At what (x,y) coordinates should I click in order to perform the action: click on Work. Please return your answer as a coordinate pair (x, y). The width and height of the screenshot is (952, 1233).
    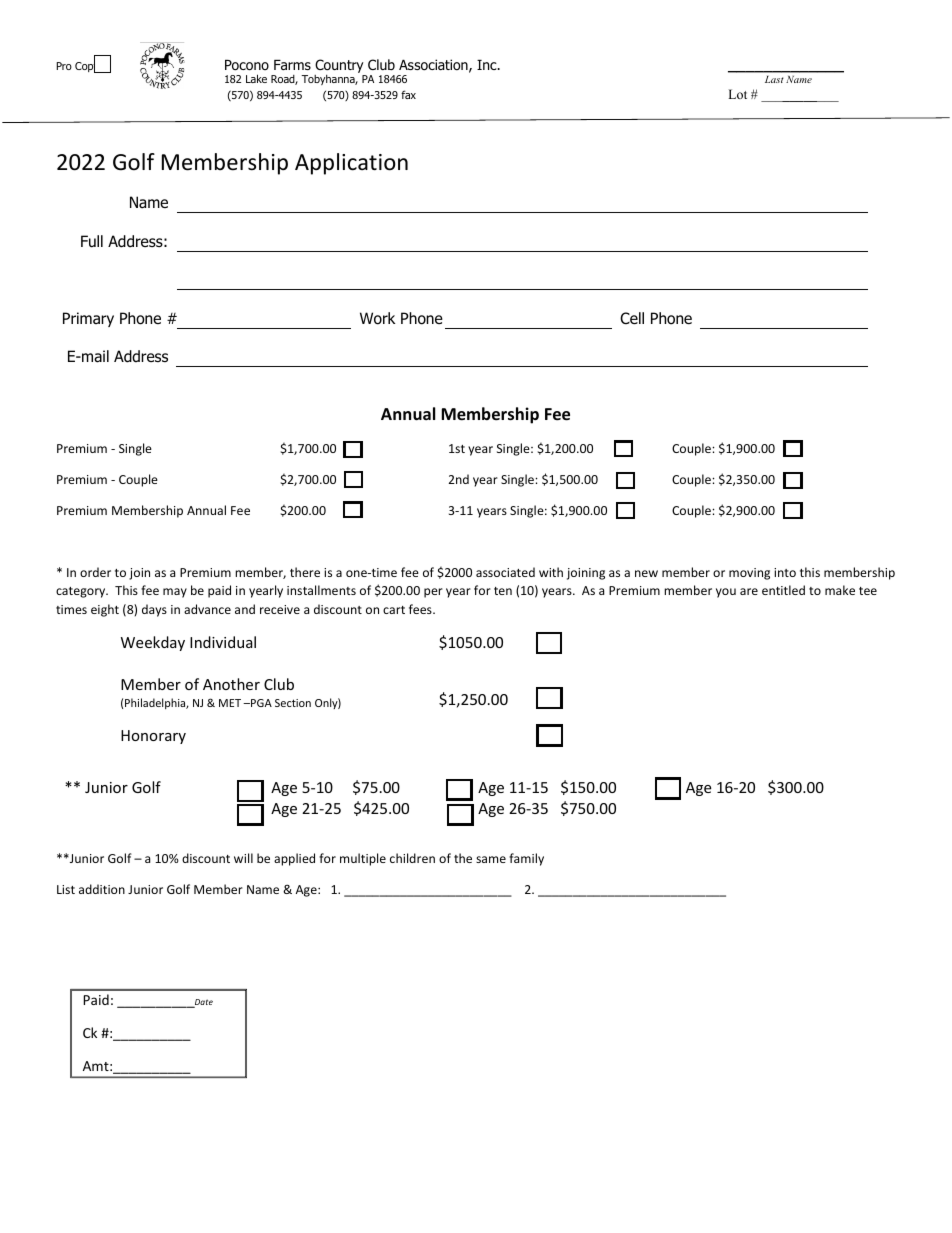
    Looking at the image, I should click on (377, 318).
